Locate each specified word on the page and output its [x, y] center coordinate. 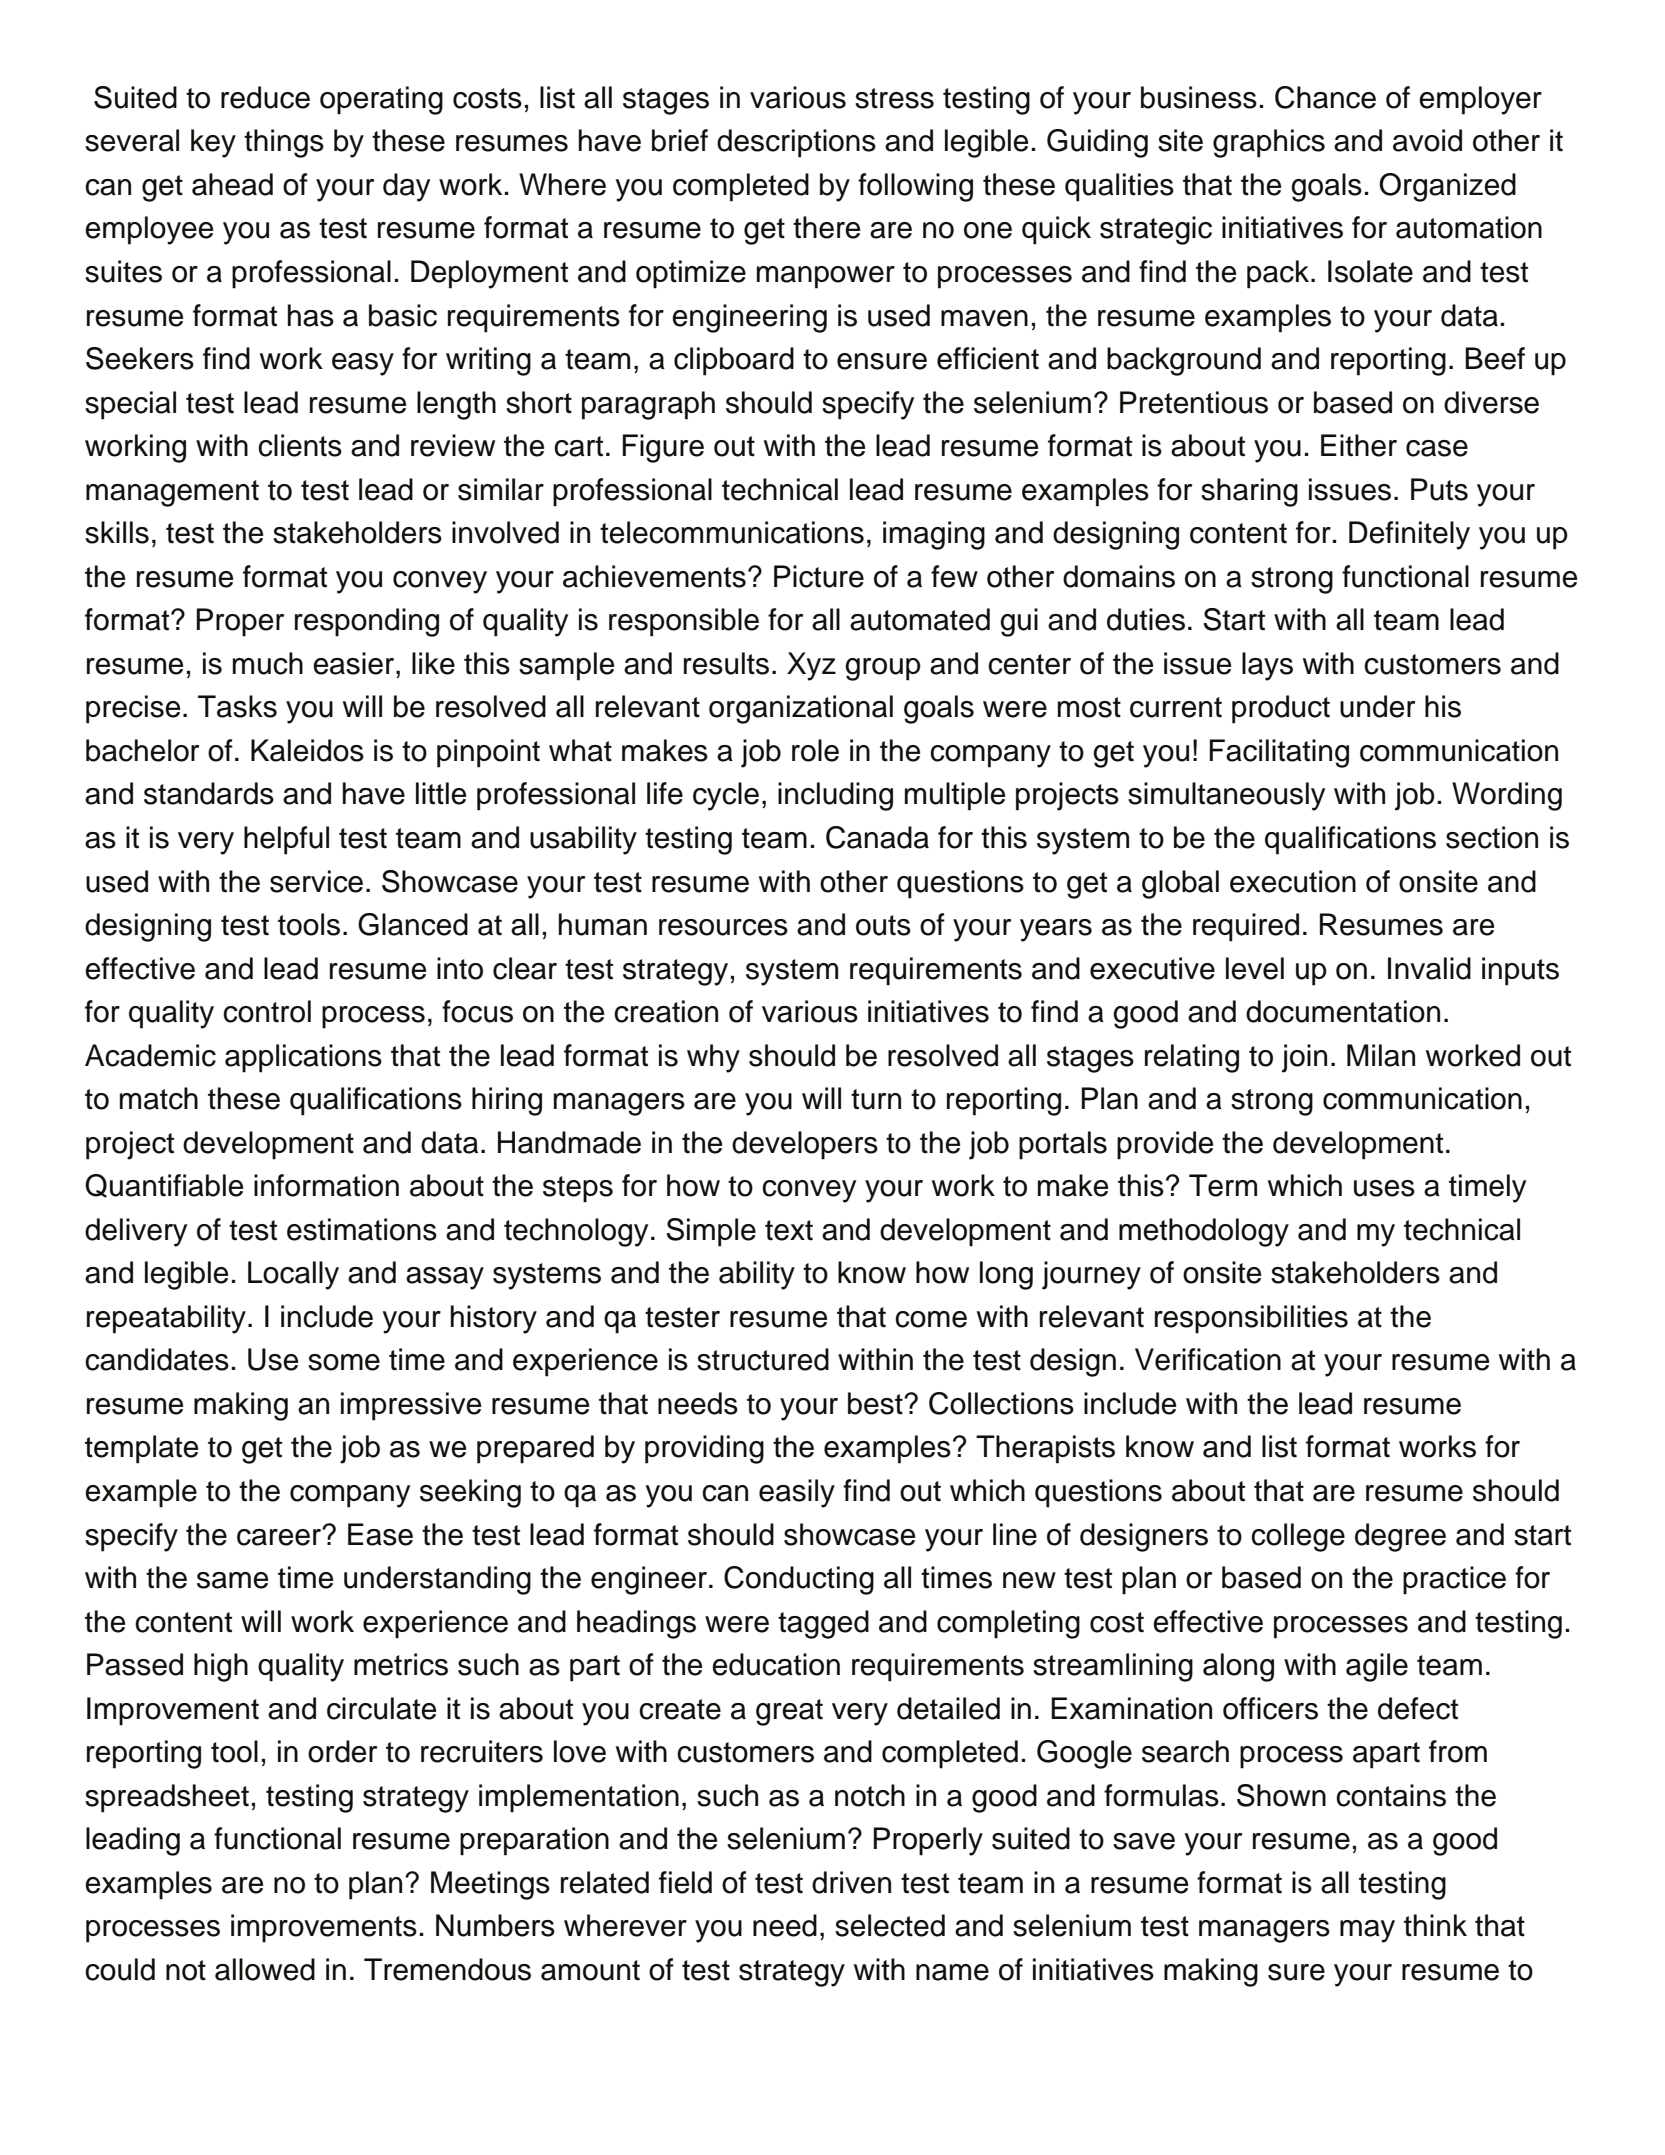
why [713, 1058]
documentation [1343, 1011]
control [267, 1011]
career [280, 1537]
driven [851, 1882]
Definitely [1409, 535]
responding [367, 622]
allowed [265, 1969]
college [1298, 1537]
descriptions [796, 143]
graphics [1269, 143]
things [284, 143]
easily [797, 1493]
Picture [819, 576]
